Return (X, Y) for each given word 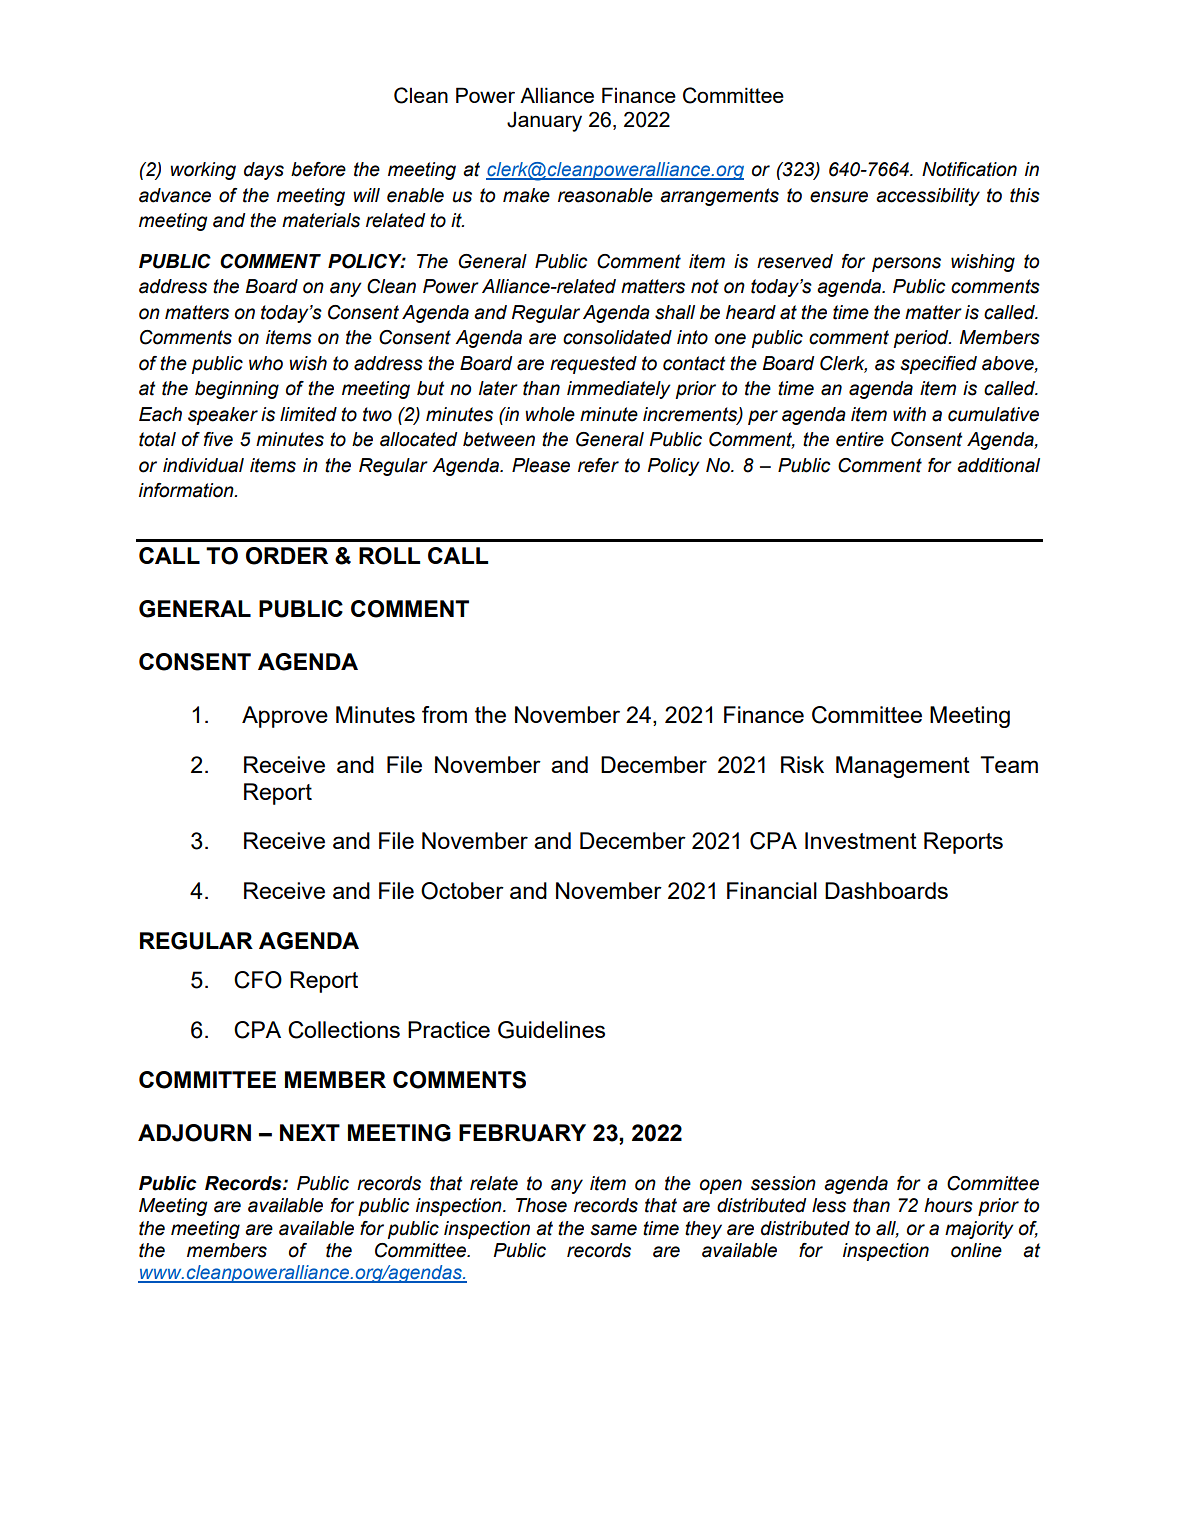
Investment (861, 840)
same (613, 1230)
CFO (258, 980)
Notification (969, 169)
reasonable (605, 195)
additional (998, 465)
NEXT (310, 1132)
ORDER (287, 556)
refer (598, 465)
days (264, 171)
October (462, 891)
